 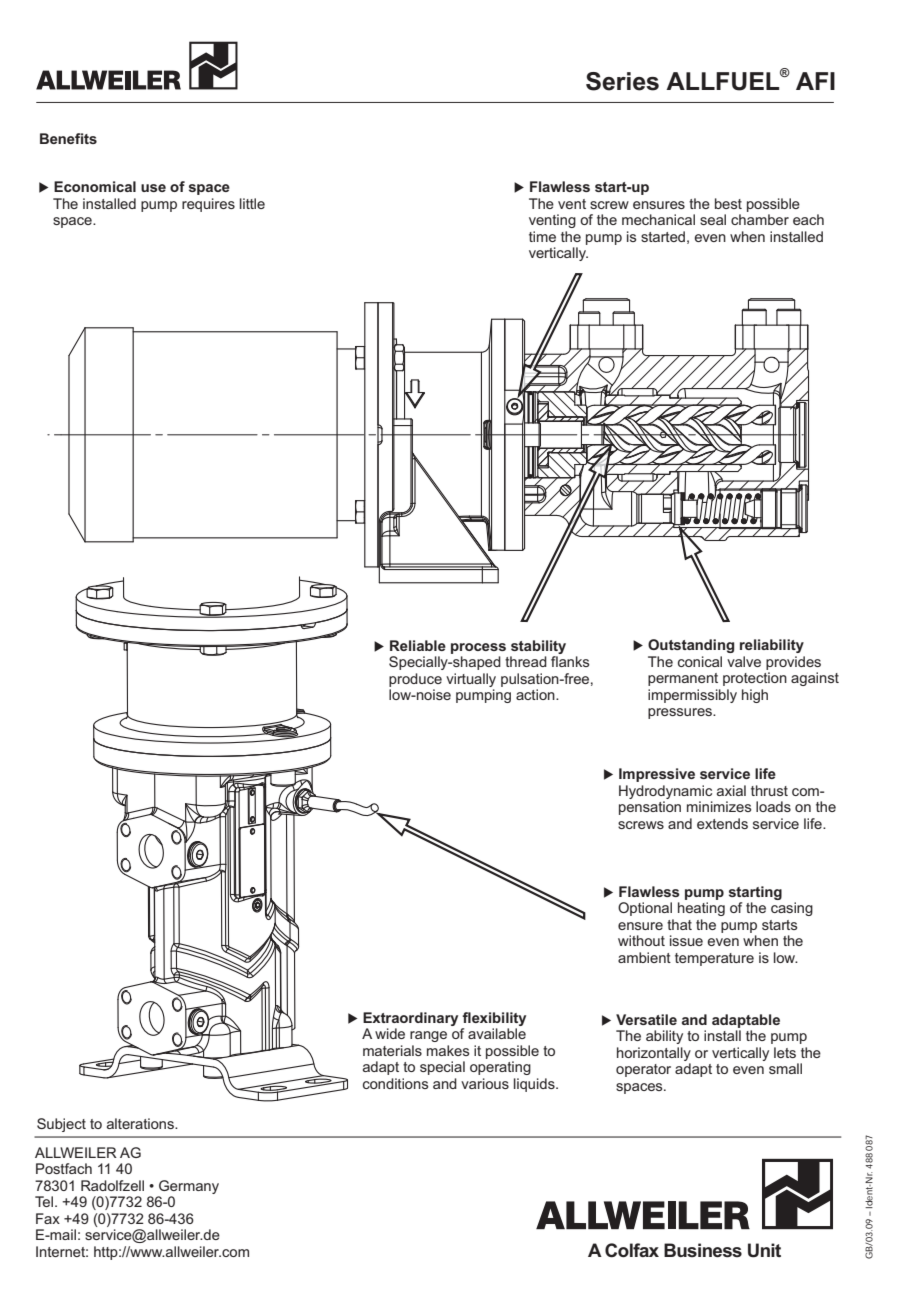 What do you see at coordinates (415, 680) in the screenshot?
I see `produce` at bounding box center [415, 680].
